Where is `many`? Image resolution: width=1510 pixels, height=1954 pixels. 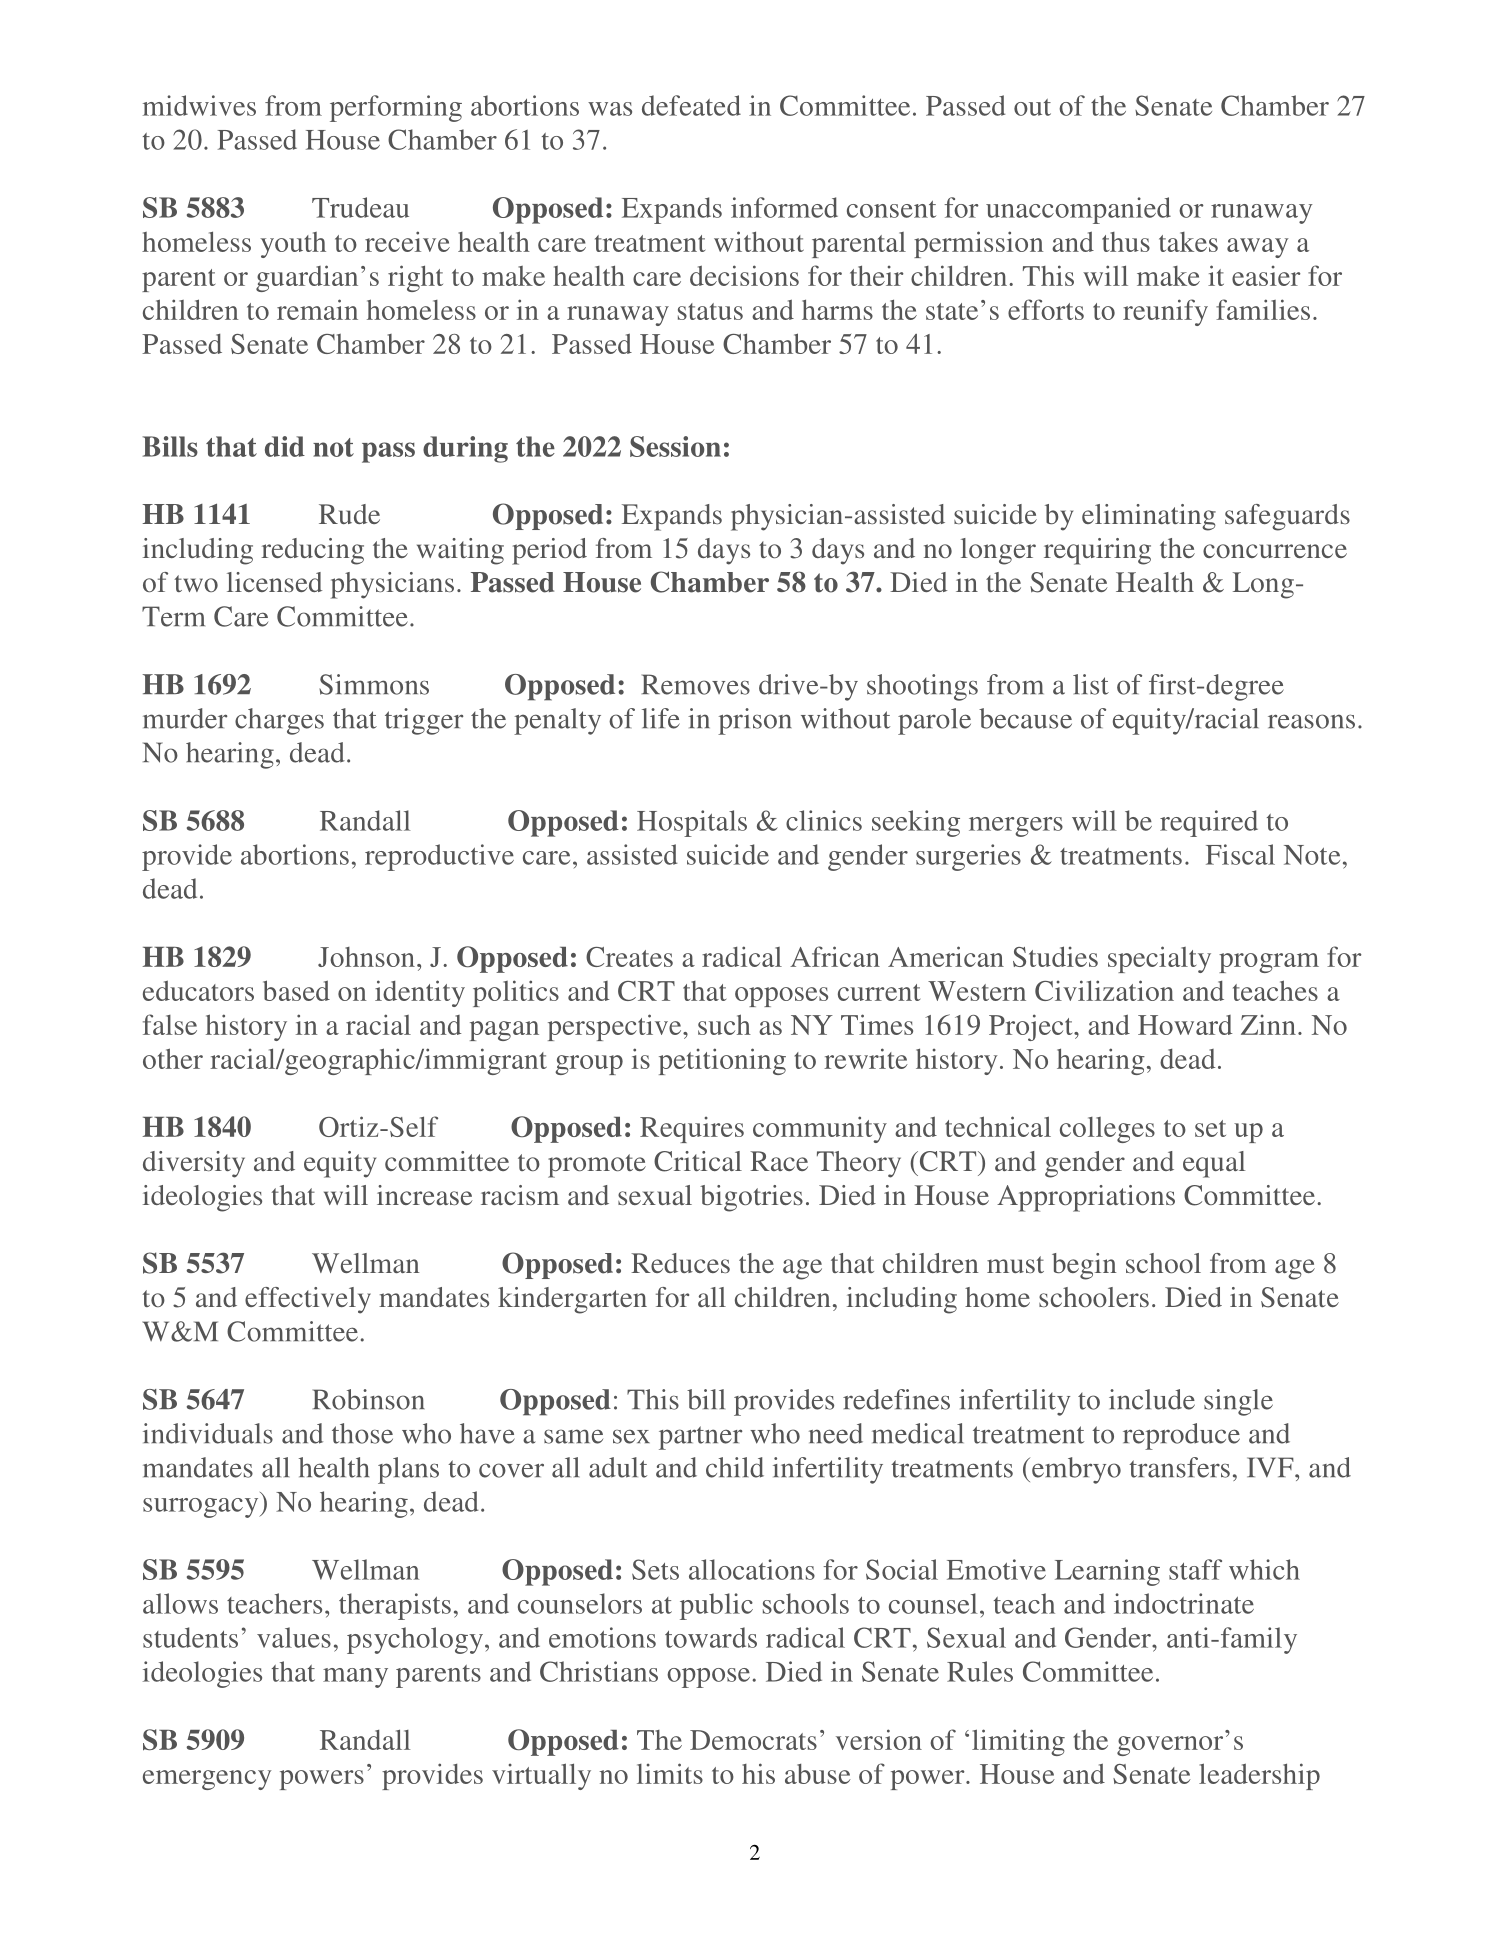
many is located at coordinates (355, 1678).
